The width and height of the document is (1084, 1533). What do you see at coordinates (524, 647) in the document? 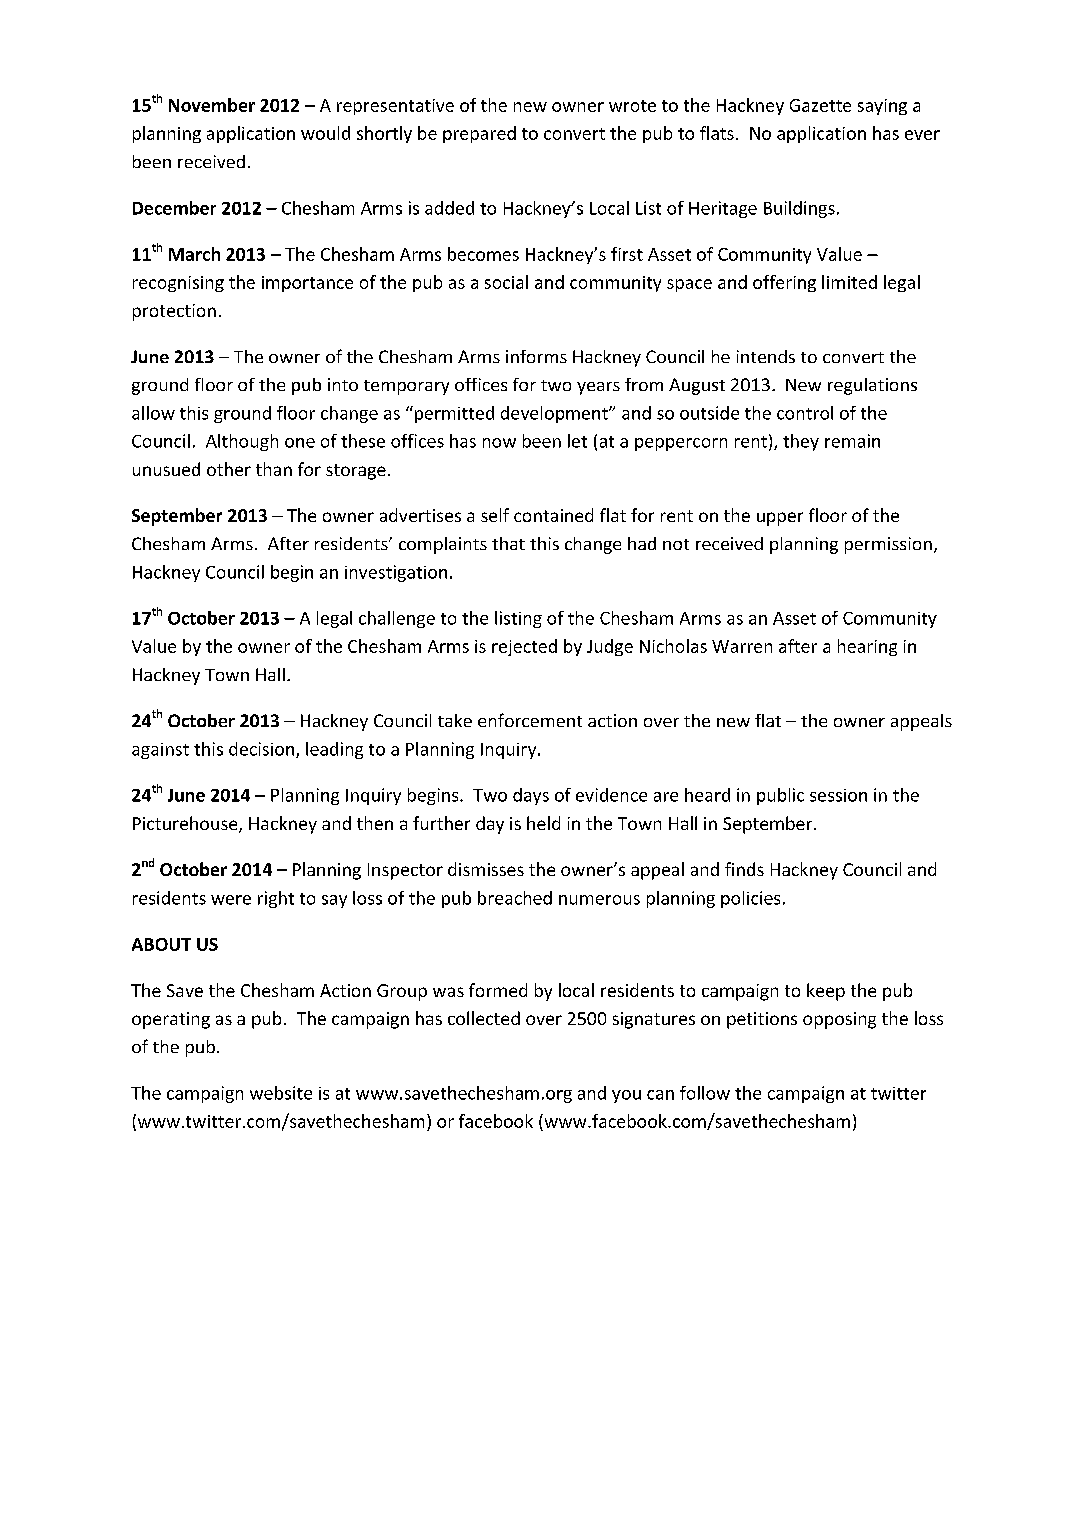
I see `rejected` at bounding box center [524, 647].
